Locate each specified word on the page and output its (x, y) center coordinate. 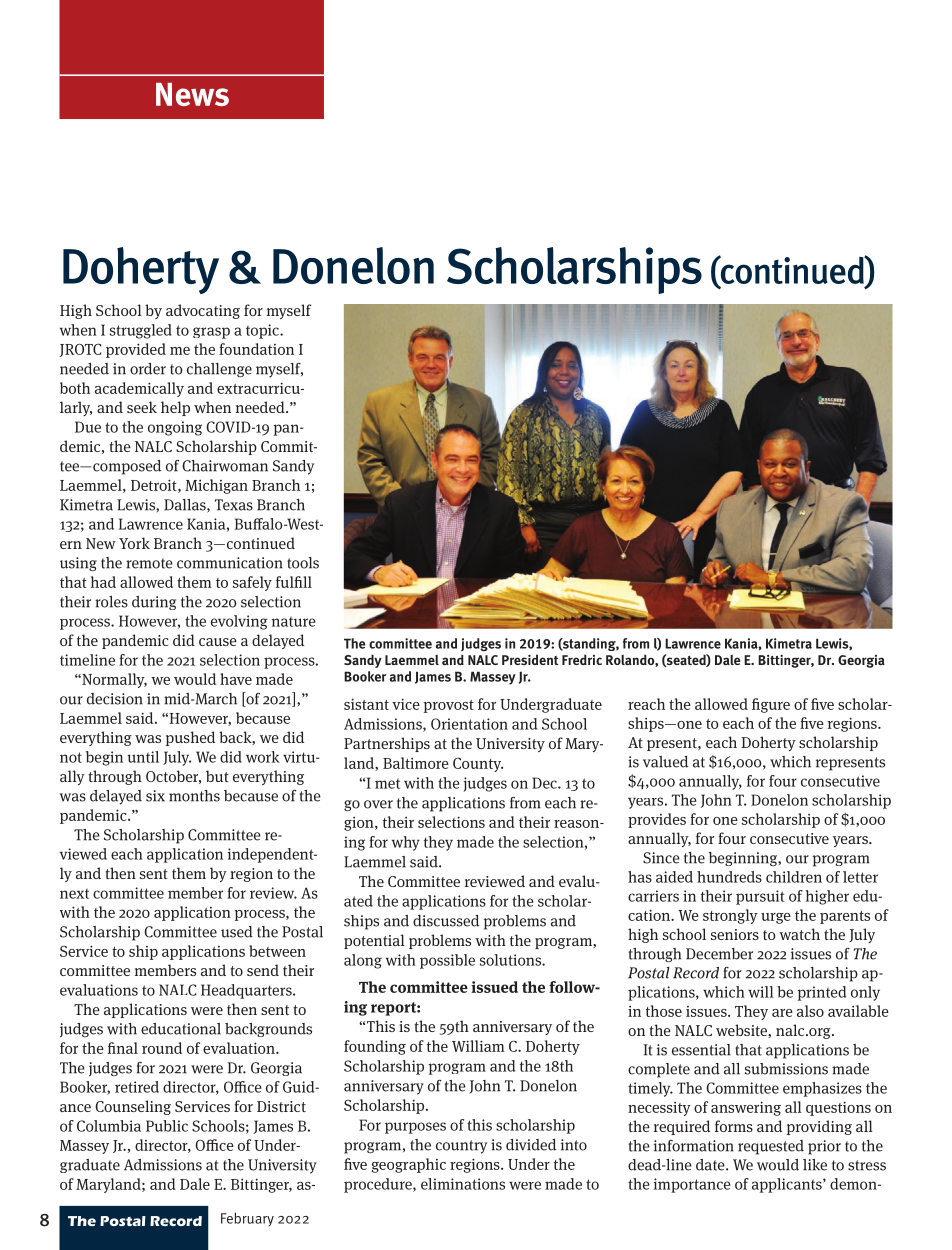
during (154, 603)
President (530, 659)
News (192, 94)
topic (263, 331)
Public (167, 1126)
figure (771, 705)
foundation (256, 349)
